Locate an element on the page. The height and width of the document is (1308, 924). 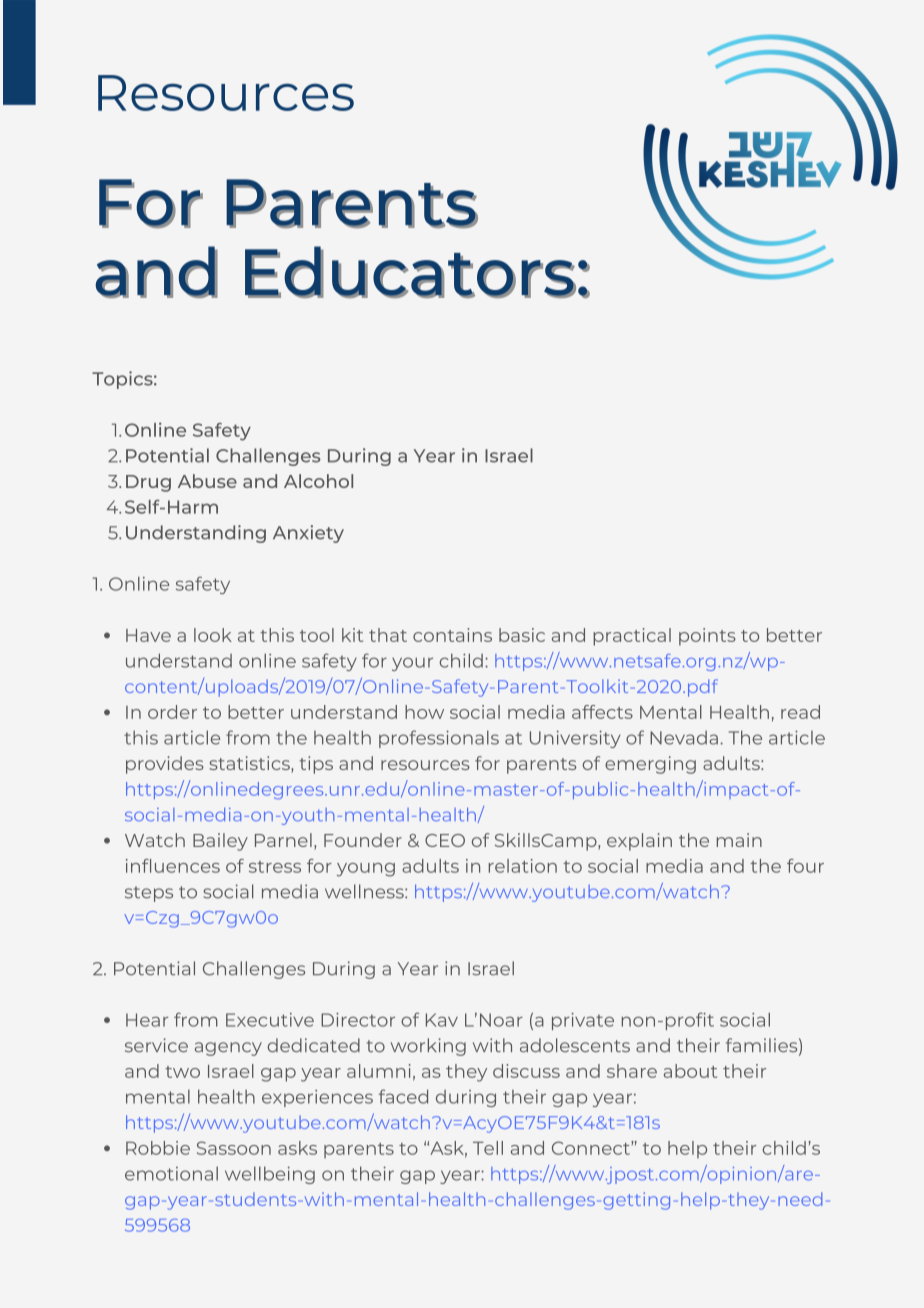
Bailey is located at coordinates (220, 842).
